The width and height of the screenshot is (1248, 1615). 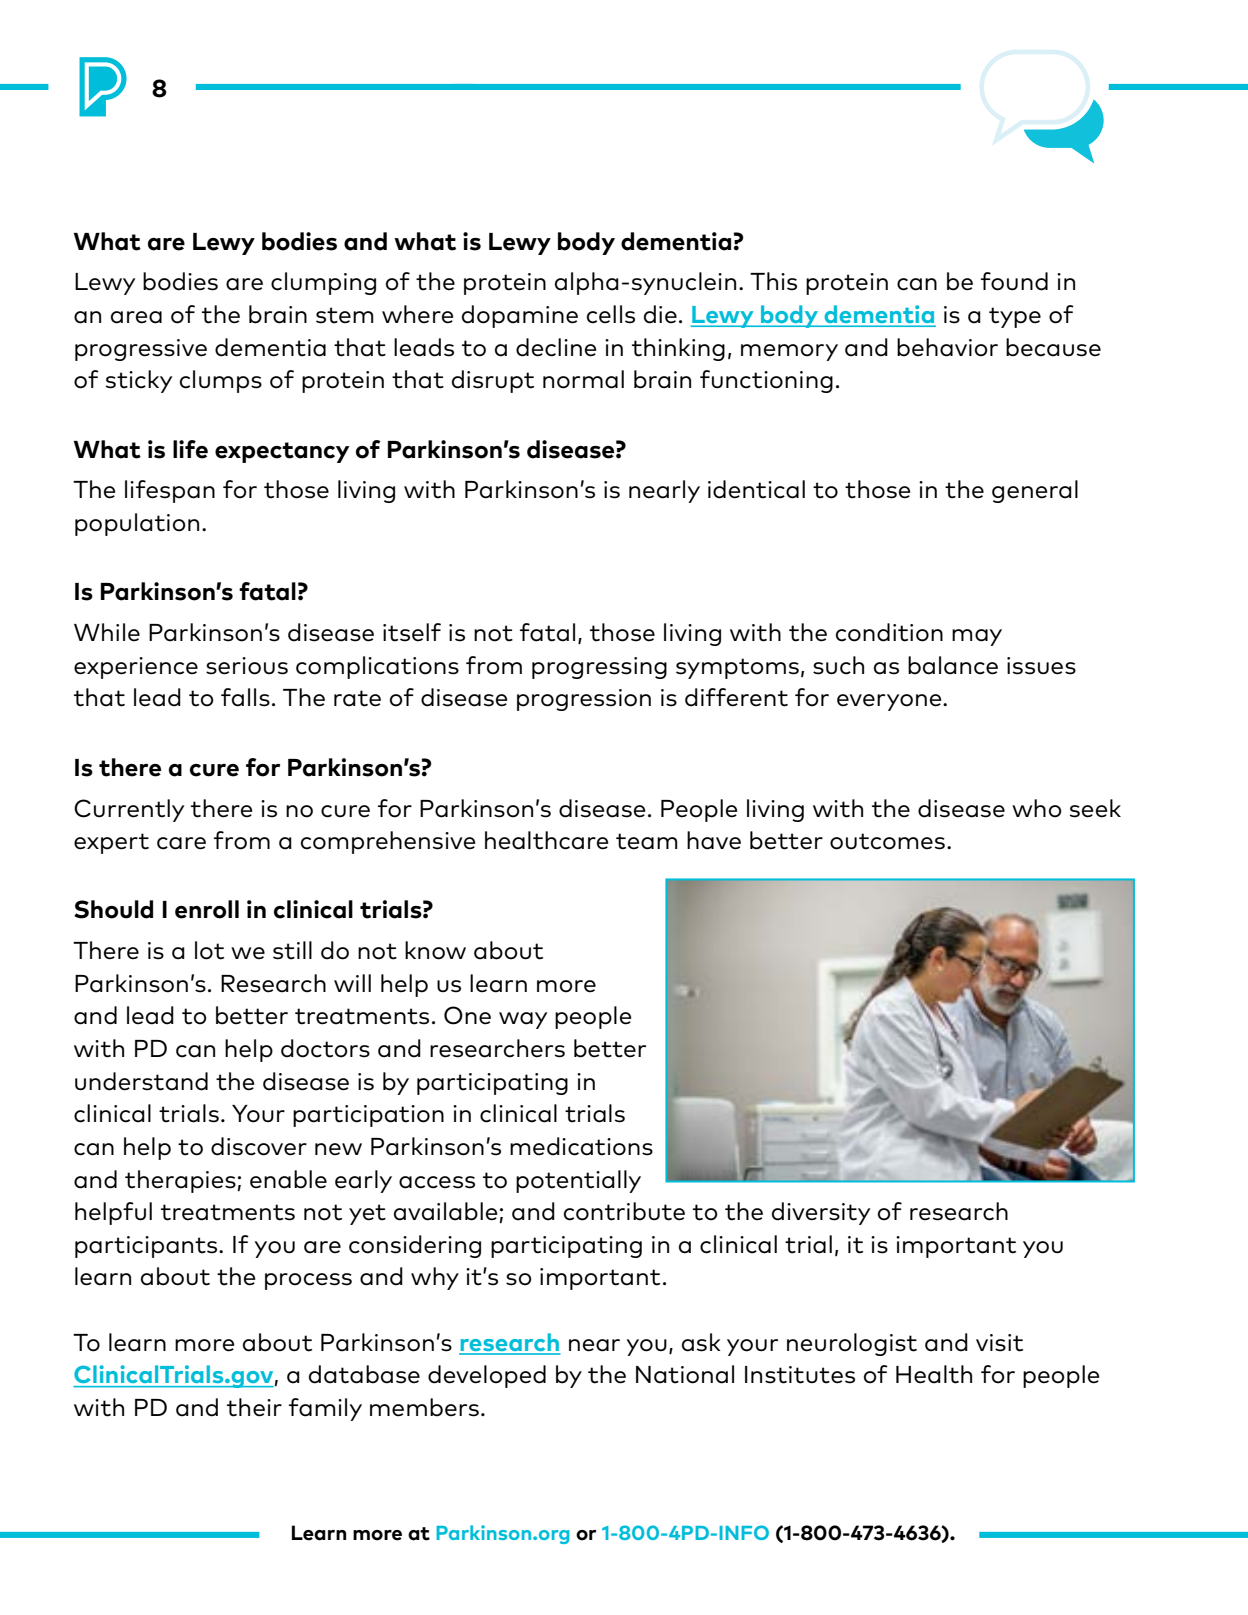 What do you see at coordinates (1035, 491) in the screenshot?
I see `general` at bounding box center [1035, 491].
